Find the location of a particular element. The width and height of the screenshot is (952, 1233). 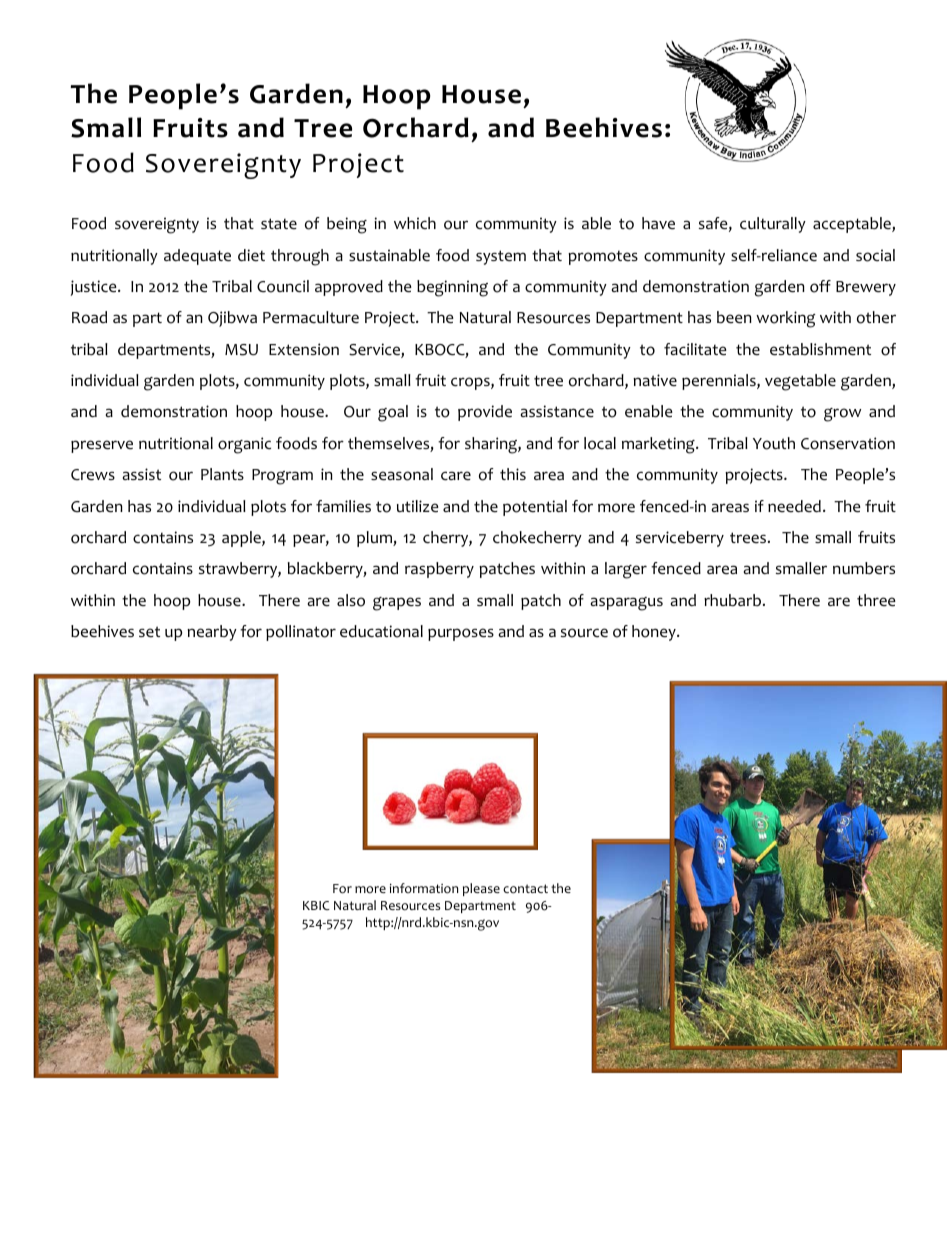

numbers is located at coordinates (864, 568).
